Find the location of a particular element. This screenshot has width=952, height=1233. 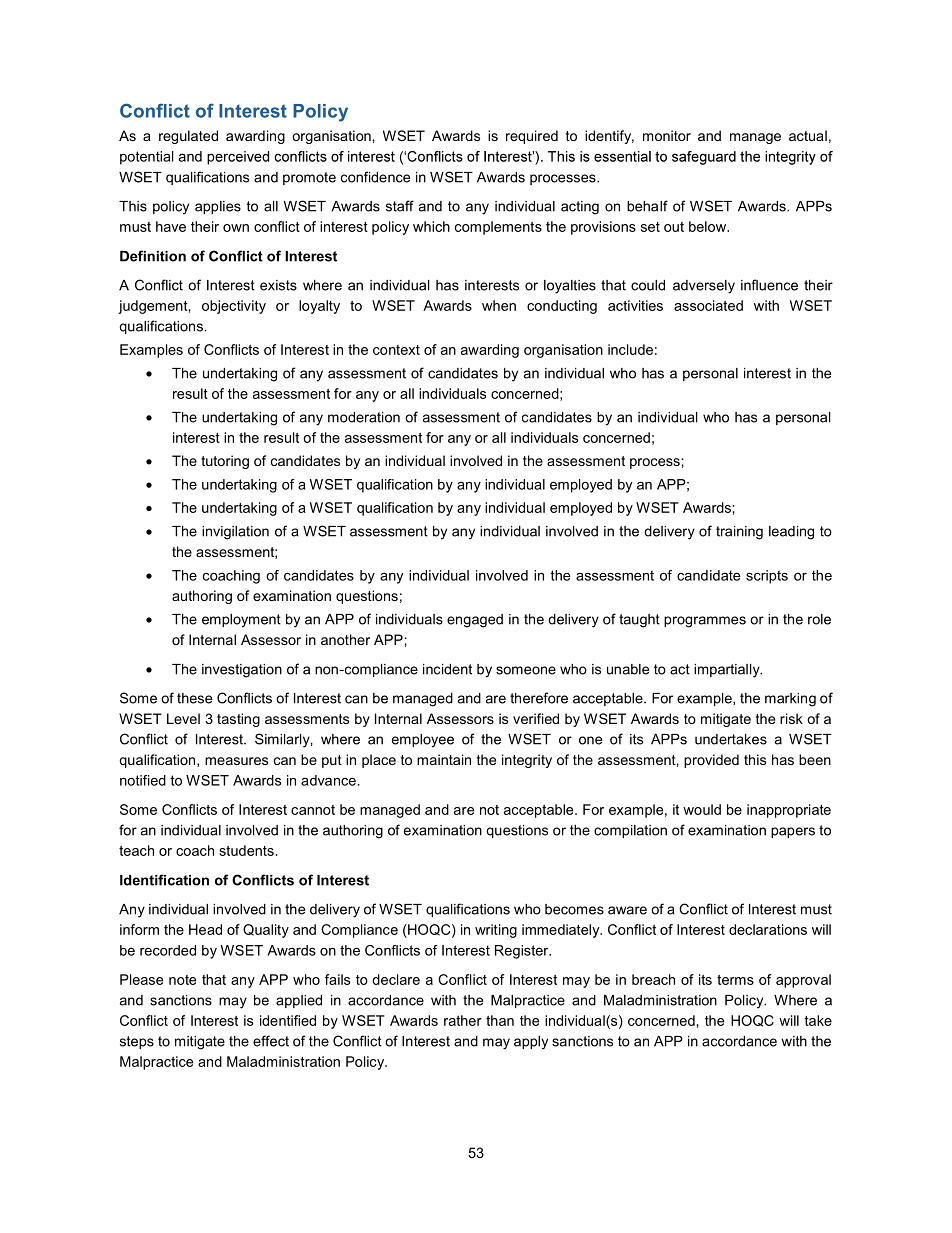

required is located at coordinates (532, 137).
